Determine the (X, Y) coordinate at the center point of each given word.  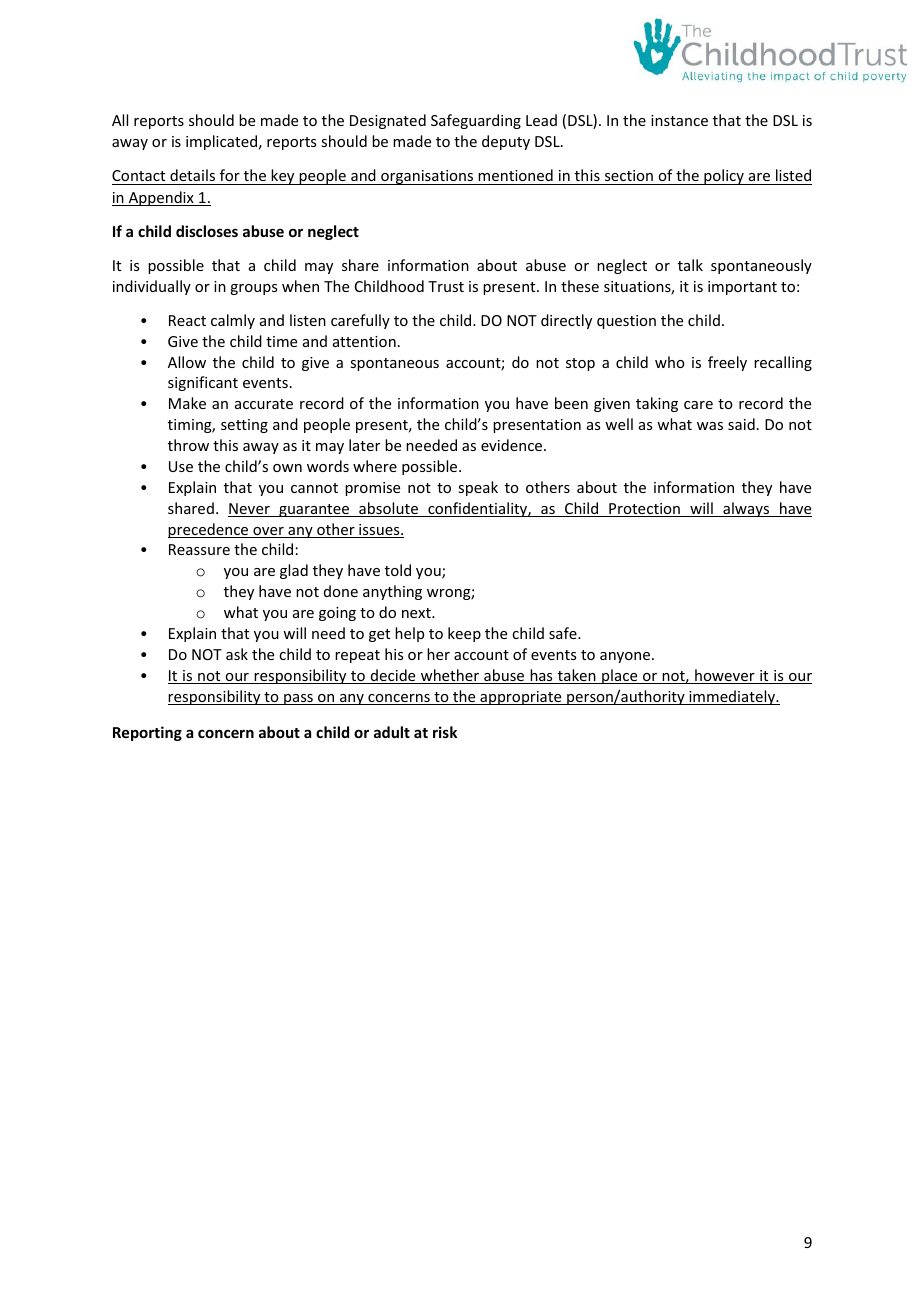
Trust (446, 286)
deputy (506, 142)
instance (679, 120)
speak (478, 488)
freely (727, 363)
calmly (233, 321)
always (746, 509)
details (192, 175)
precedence (209, 530)
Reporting (147, 733)
